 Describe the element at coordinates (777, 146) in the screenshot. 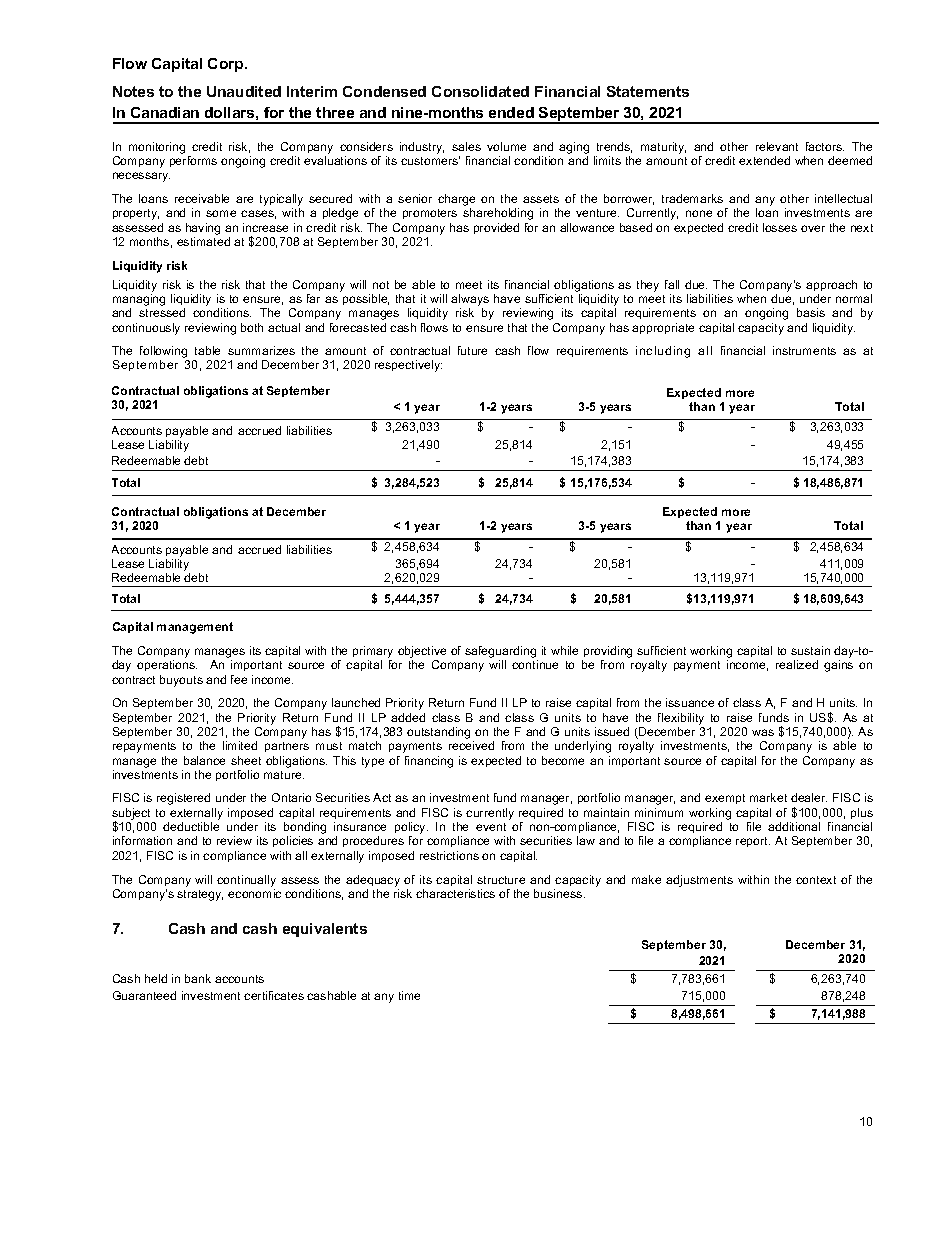

I see `relevant` at that location.
